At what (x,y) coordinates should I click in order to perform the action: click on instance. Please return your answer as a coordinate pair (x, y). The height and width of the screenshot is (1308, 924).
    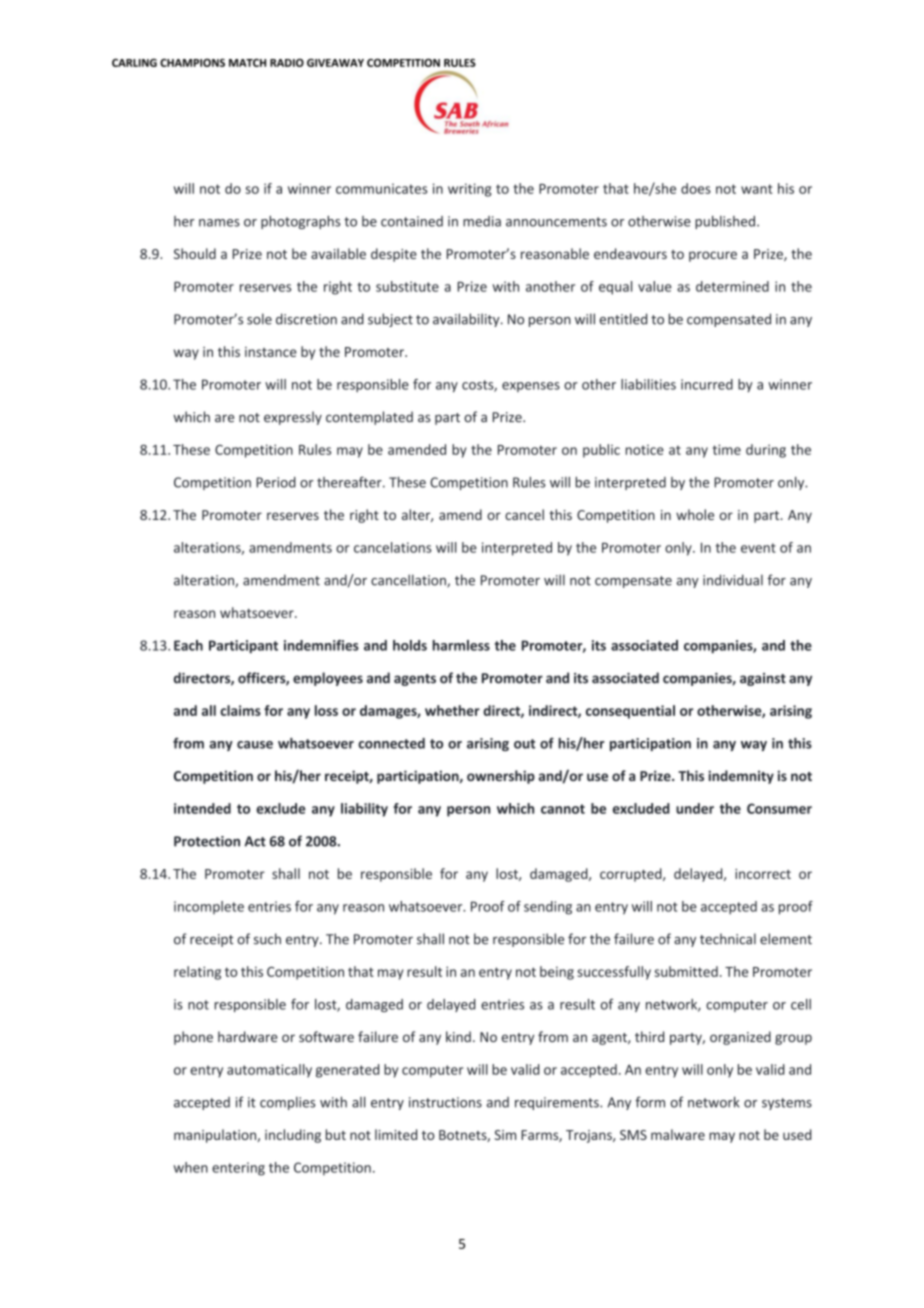
    Looking at the image, I should click on (271, 352).
